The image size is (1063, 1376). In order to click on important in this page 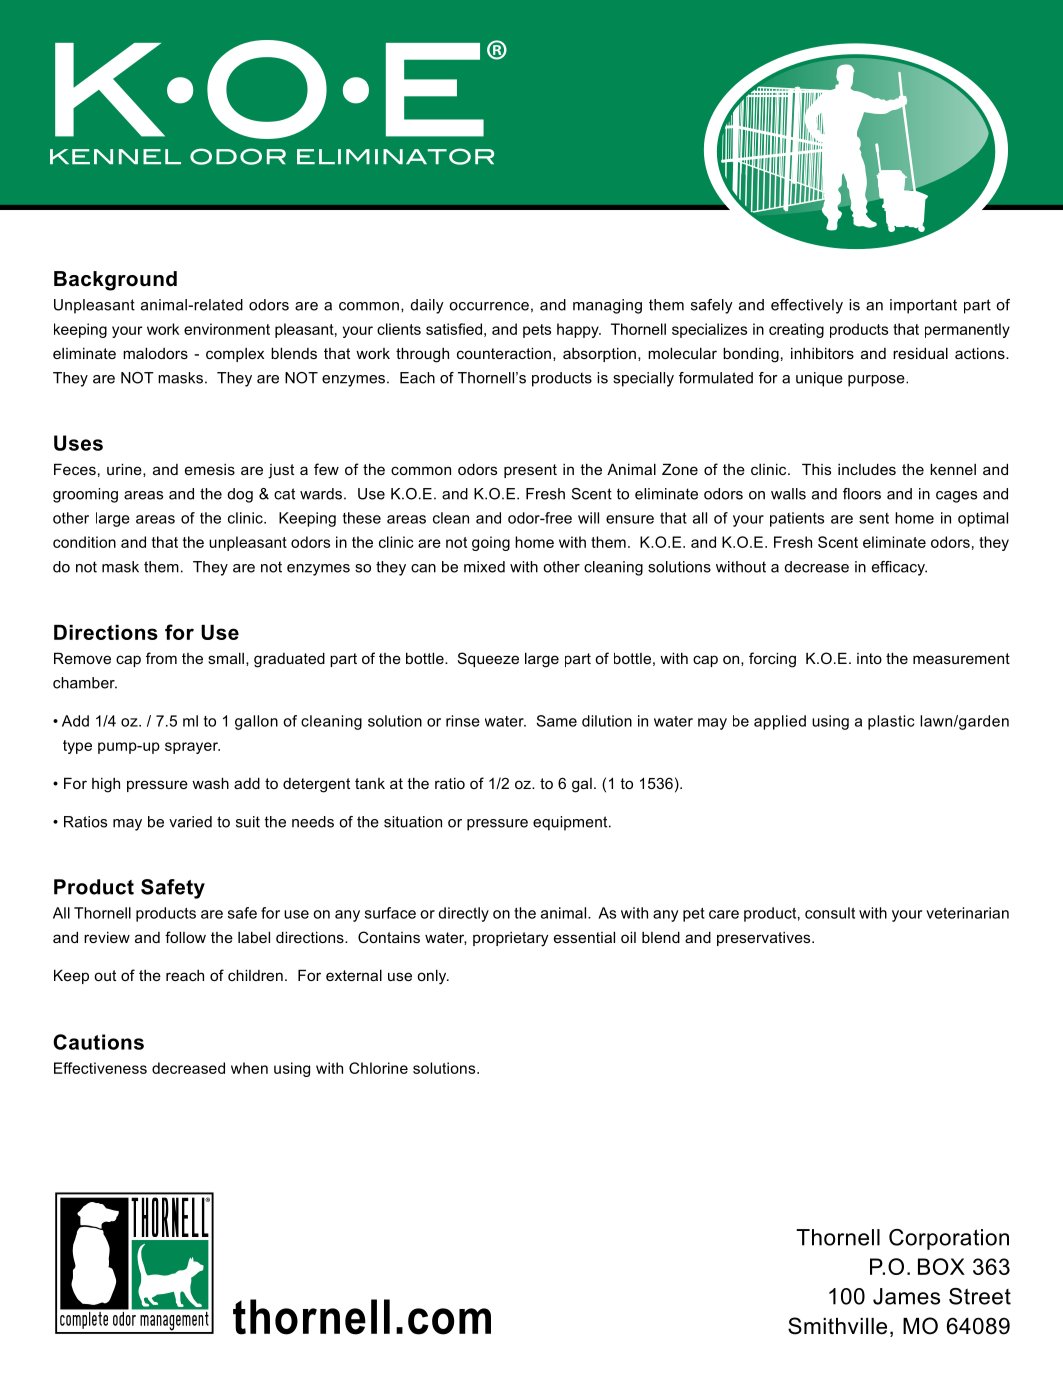, I will do `click(923, 306)`.
